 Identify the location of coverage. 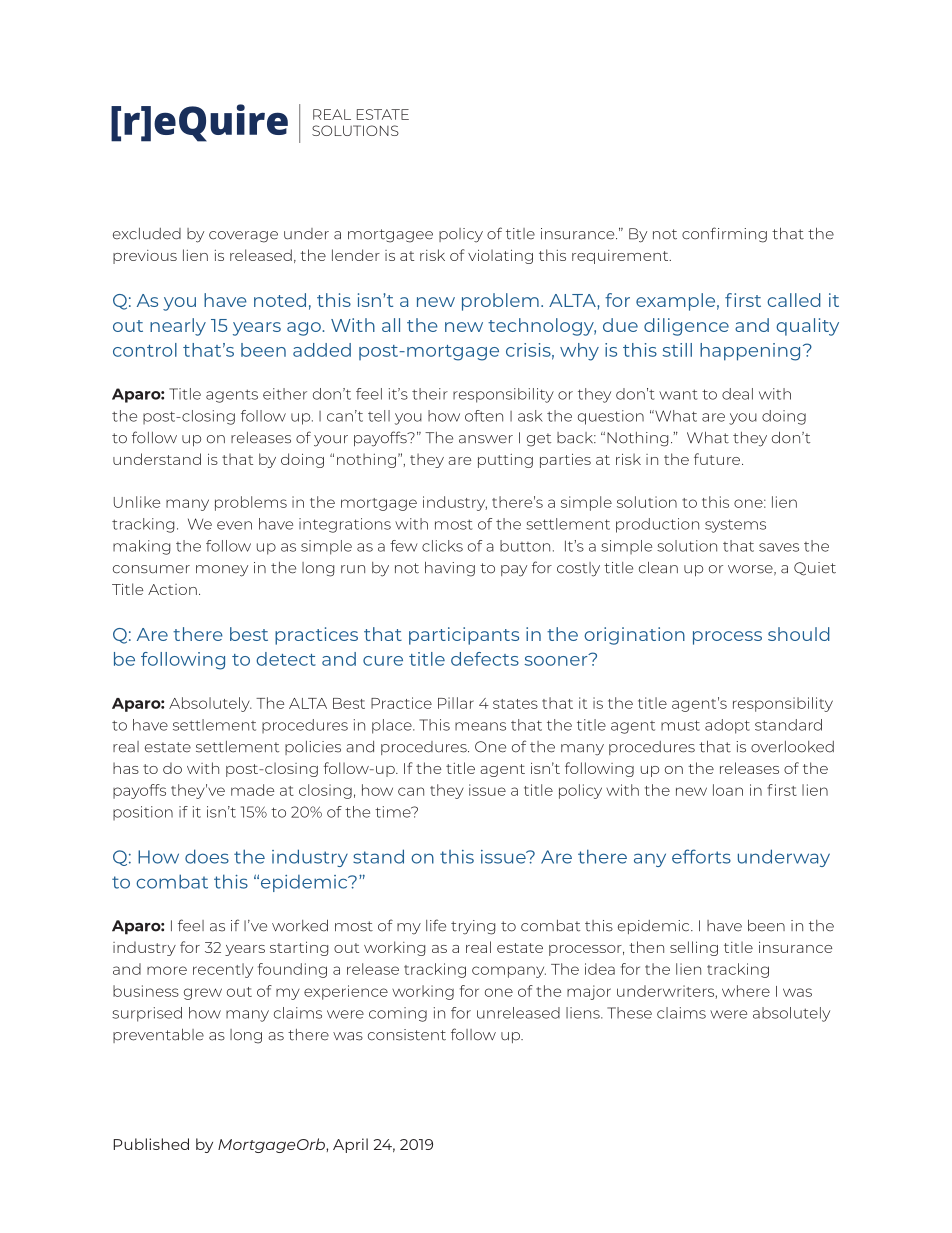
(243, 237).
